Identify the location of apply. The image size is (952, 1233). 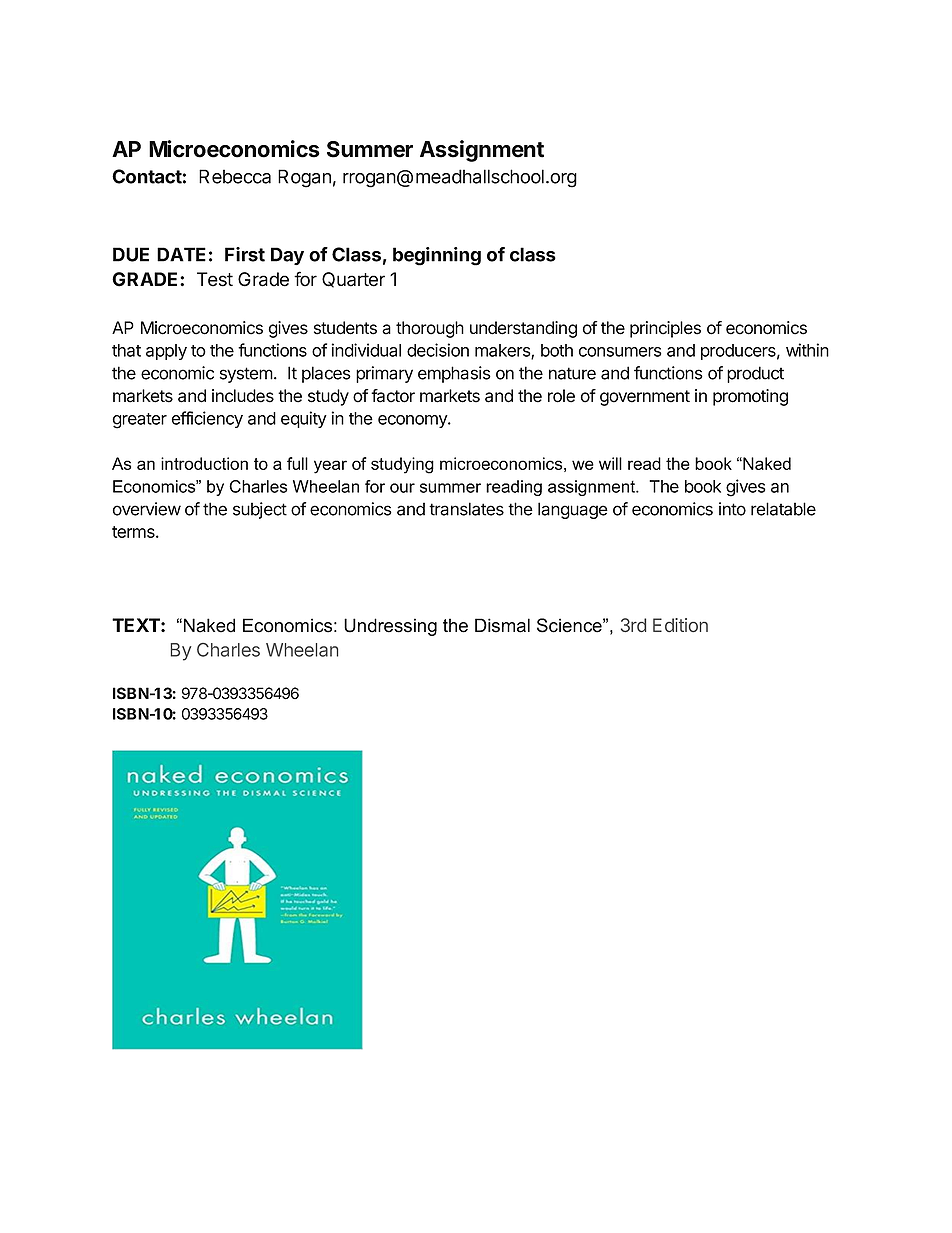
(166, 352).
